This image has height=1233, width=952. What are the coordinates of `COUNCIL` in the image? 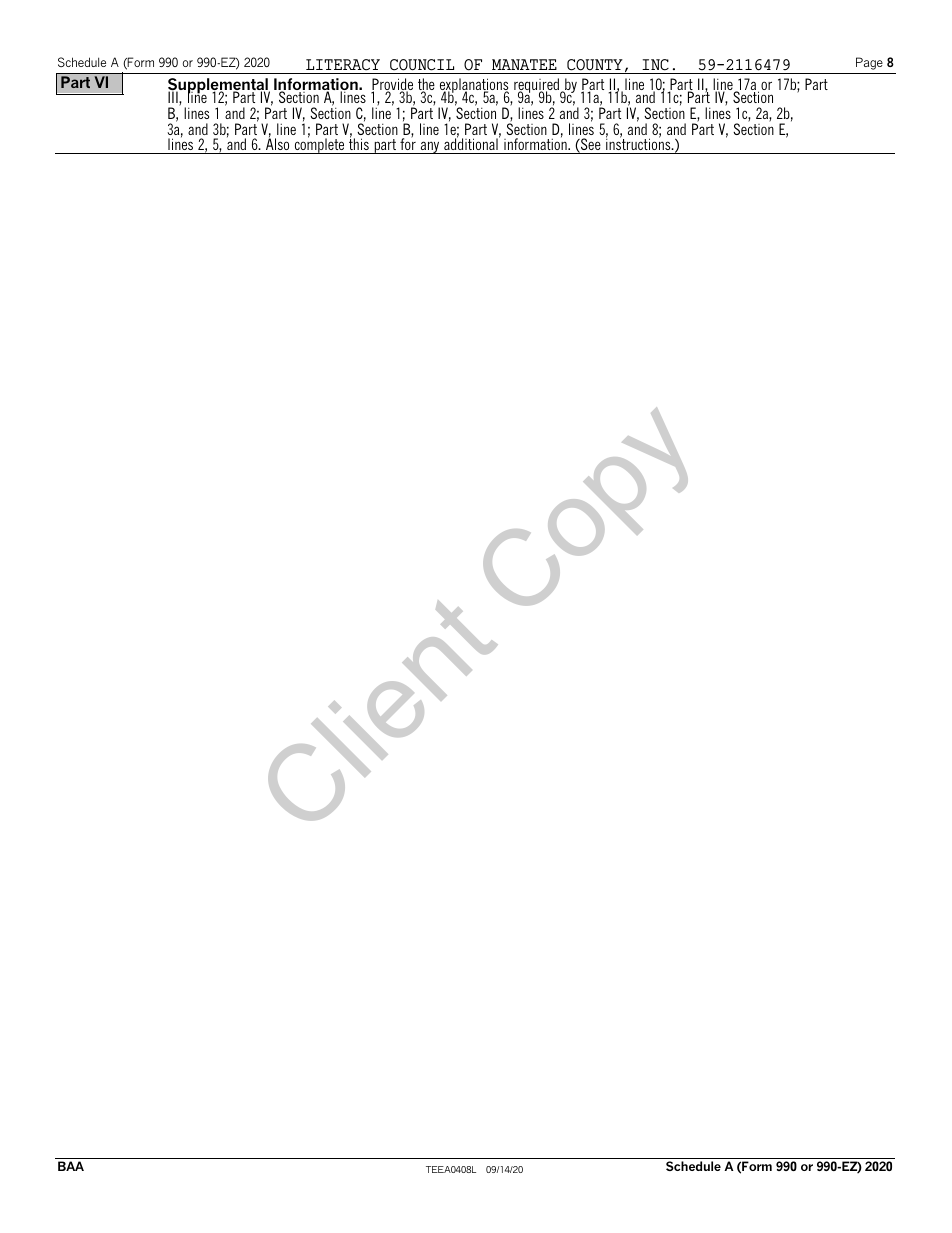 It's located at (422, 65).
